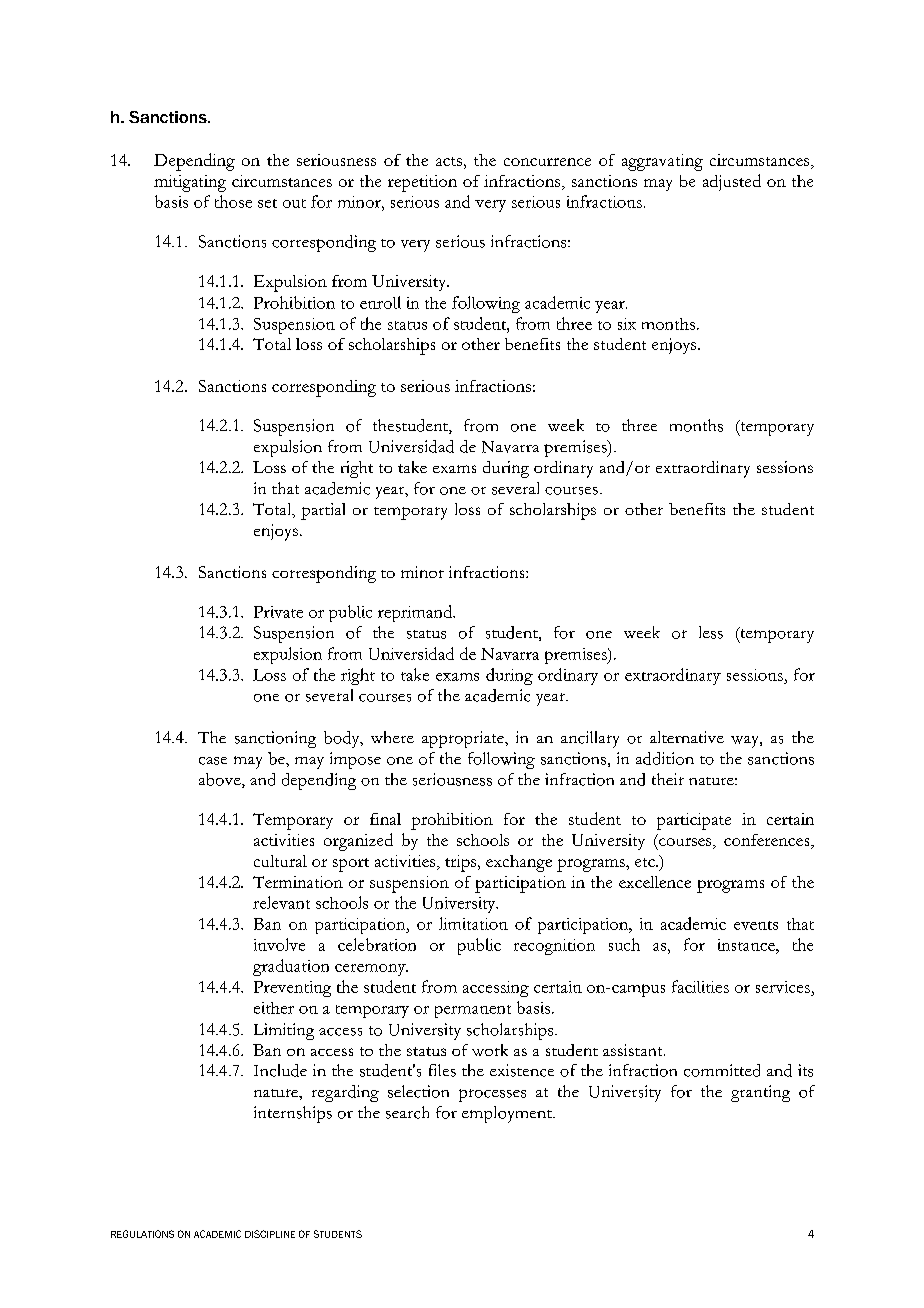  Describe the element at coordinates (323, 511) in the page. I see `partial` at that location.
